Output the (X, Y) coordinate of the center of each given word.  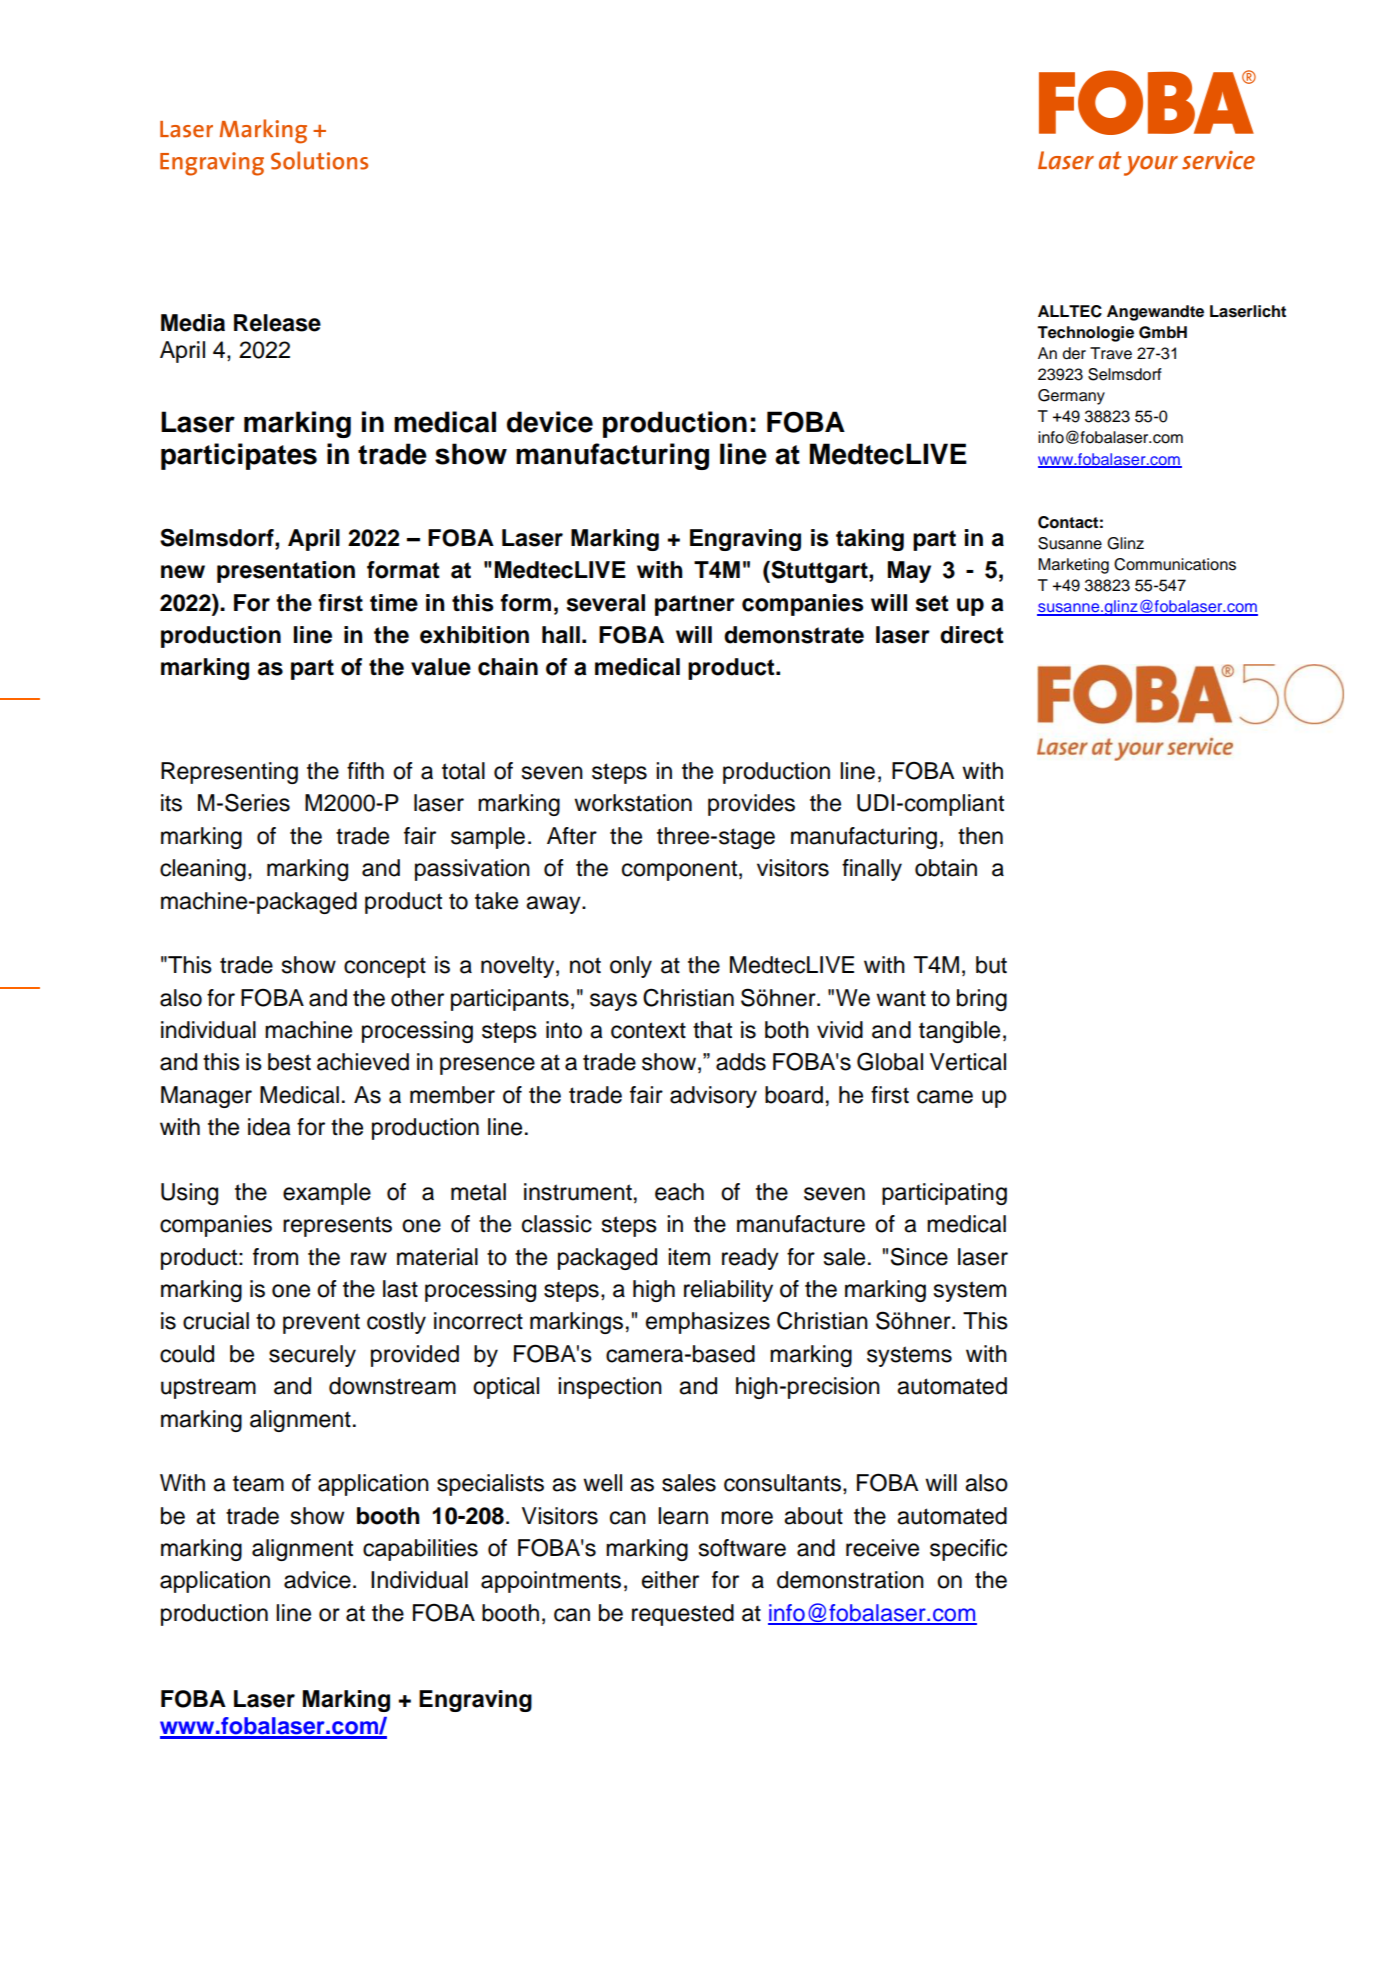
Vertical (968, 1062)
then (980, 836)
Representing (229, 773)
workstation (633, 803)
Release (277, 323)
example (327, 1194)
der (1074, 353)
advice (317, 1580)
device (550, 422)
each (679, 1192)
